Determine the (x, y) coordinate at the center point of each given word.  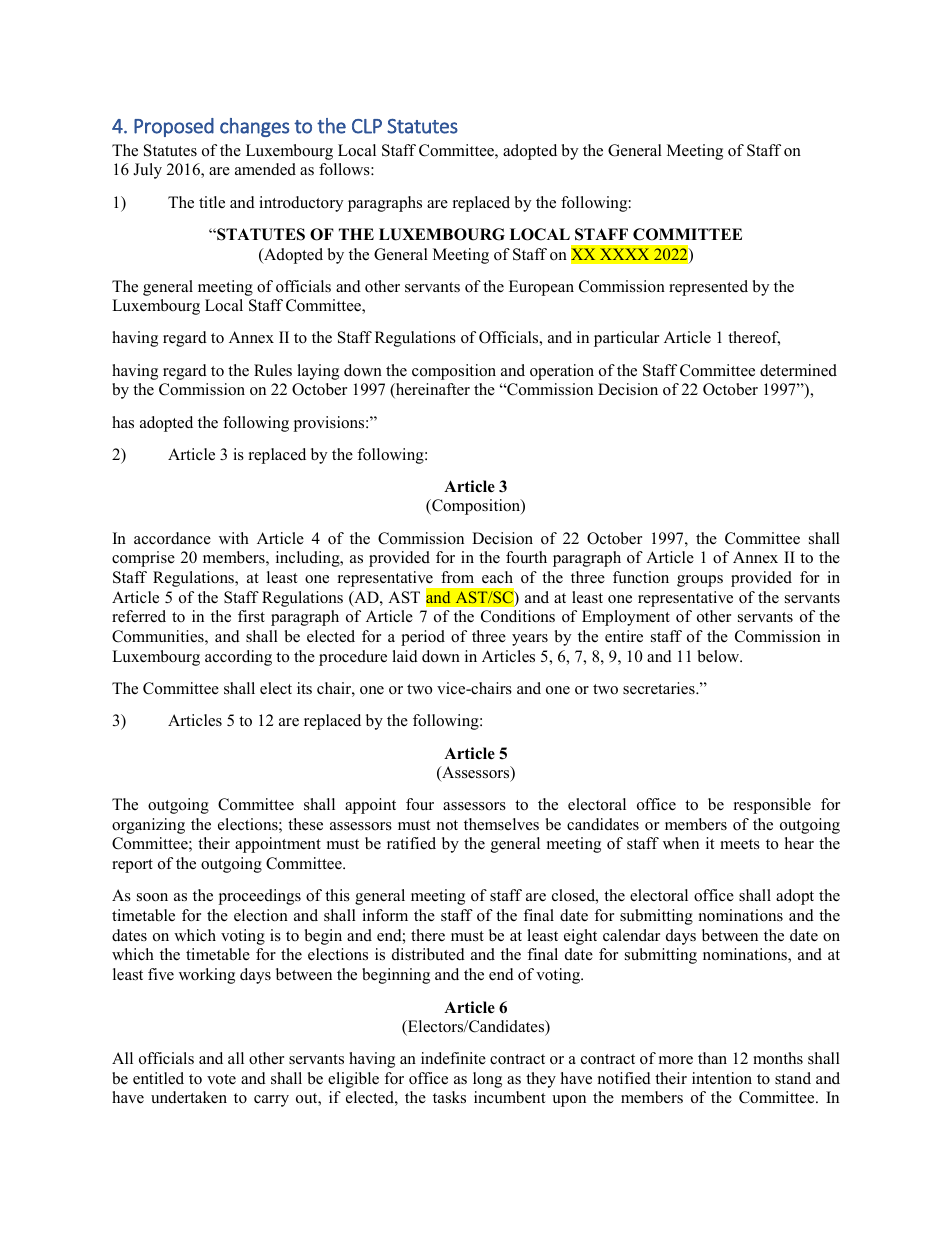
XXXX (624, 254)
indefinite (453, 1058)
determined (798, 370)
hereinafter (432, 390)
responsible (772, 806)
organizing (148, 826)
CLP (367, 126)
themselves (501, 824)
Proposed (174, 127)
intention (722, 1078)
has (123, 422)
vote (221, 1079)
